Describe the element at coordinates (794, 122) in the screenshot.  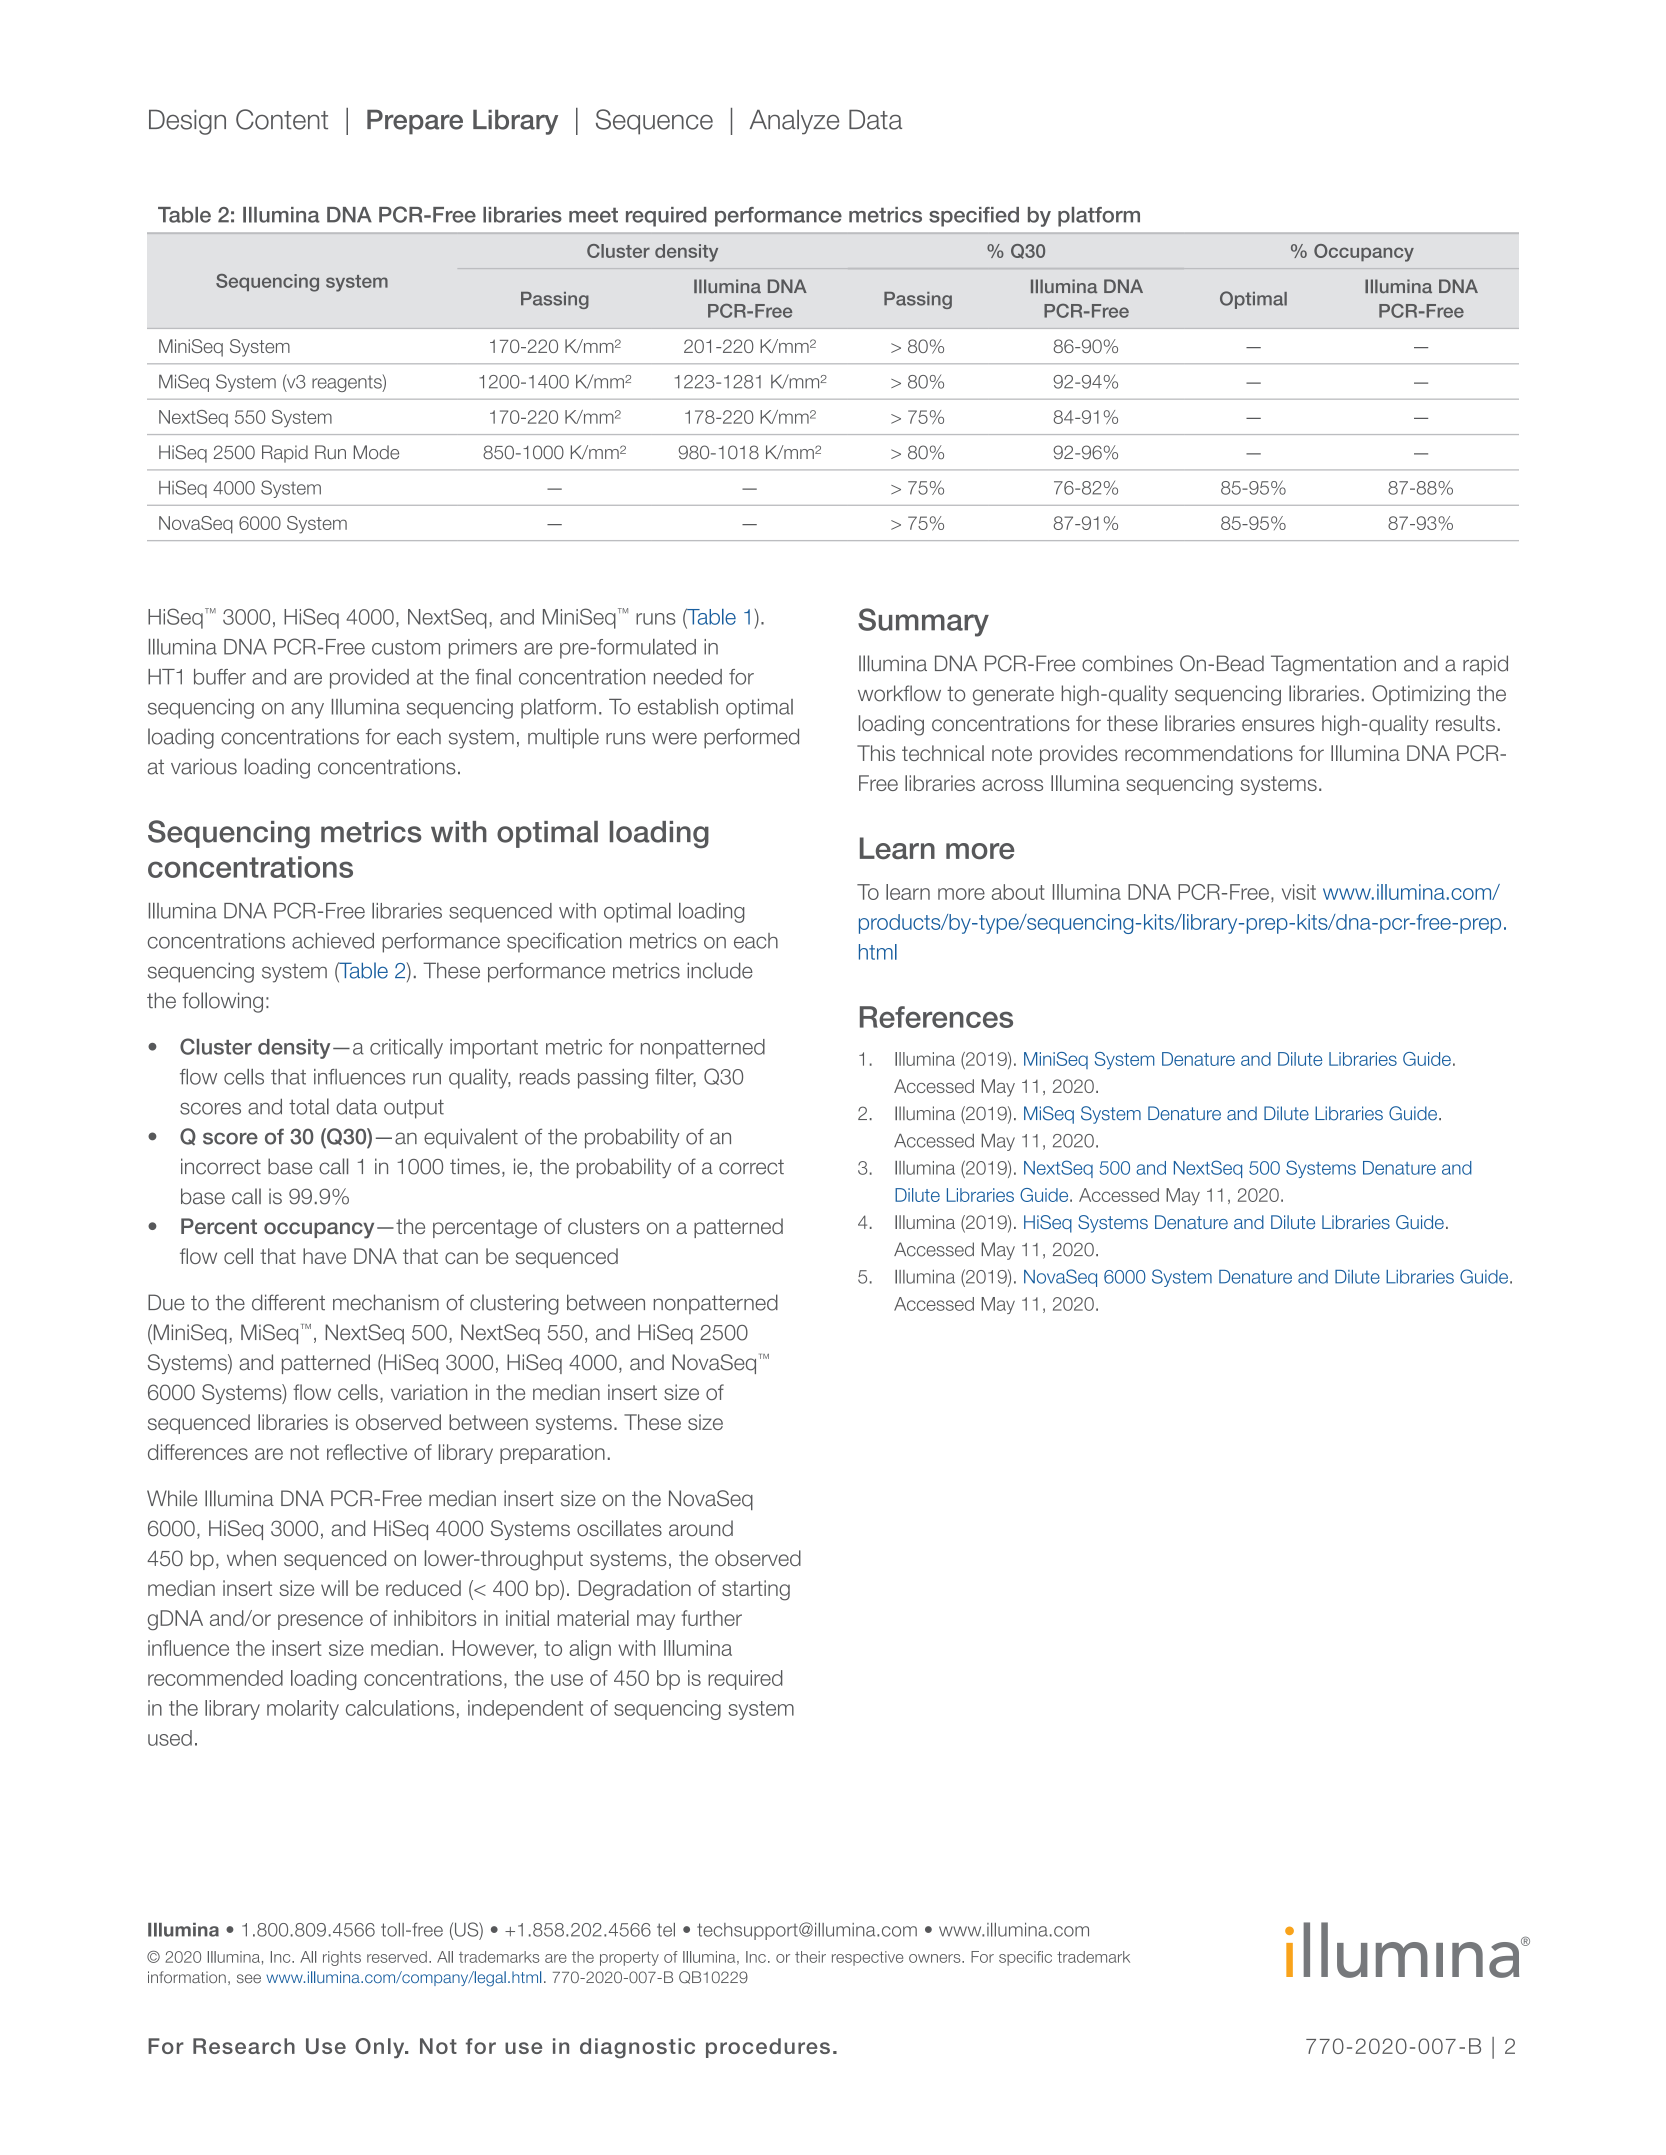
I see `Analyze` at that location.
